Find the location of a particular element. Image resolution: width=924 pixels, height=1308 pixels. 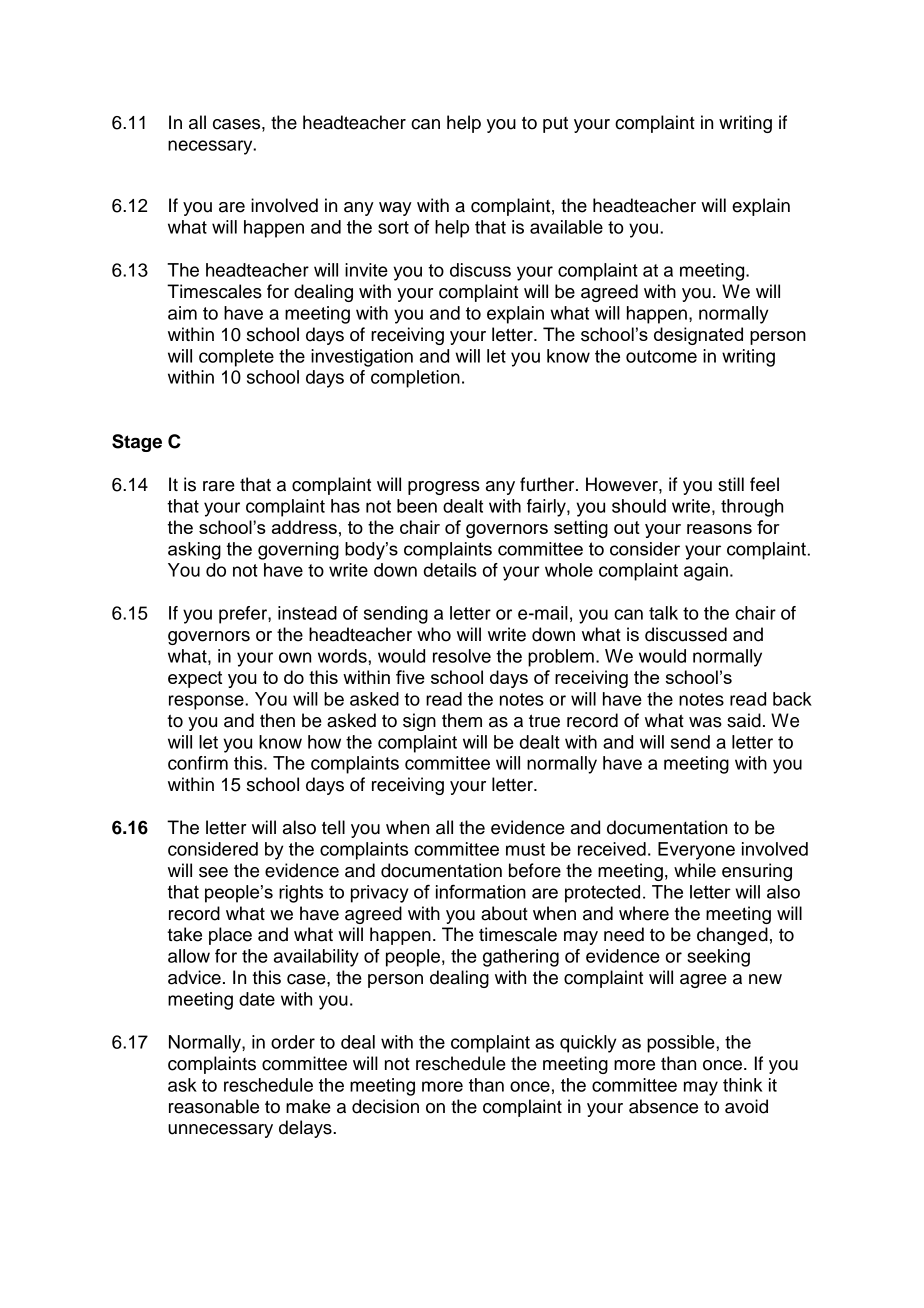

rights is located at coordinates (301, 894).
